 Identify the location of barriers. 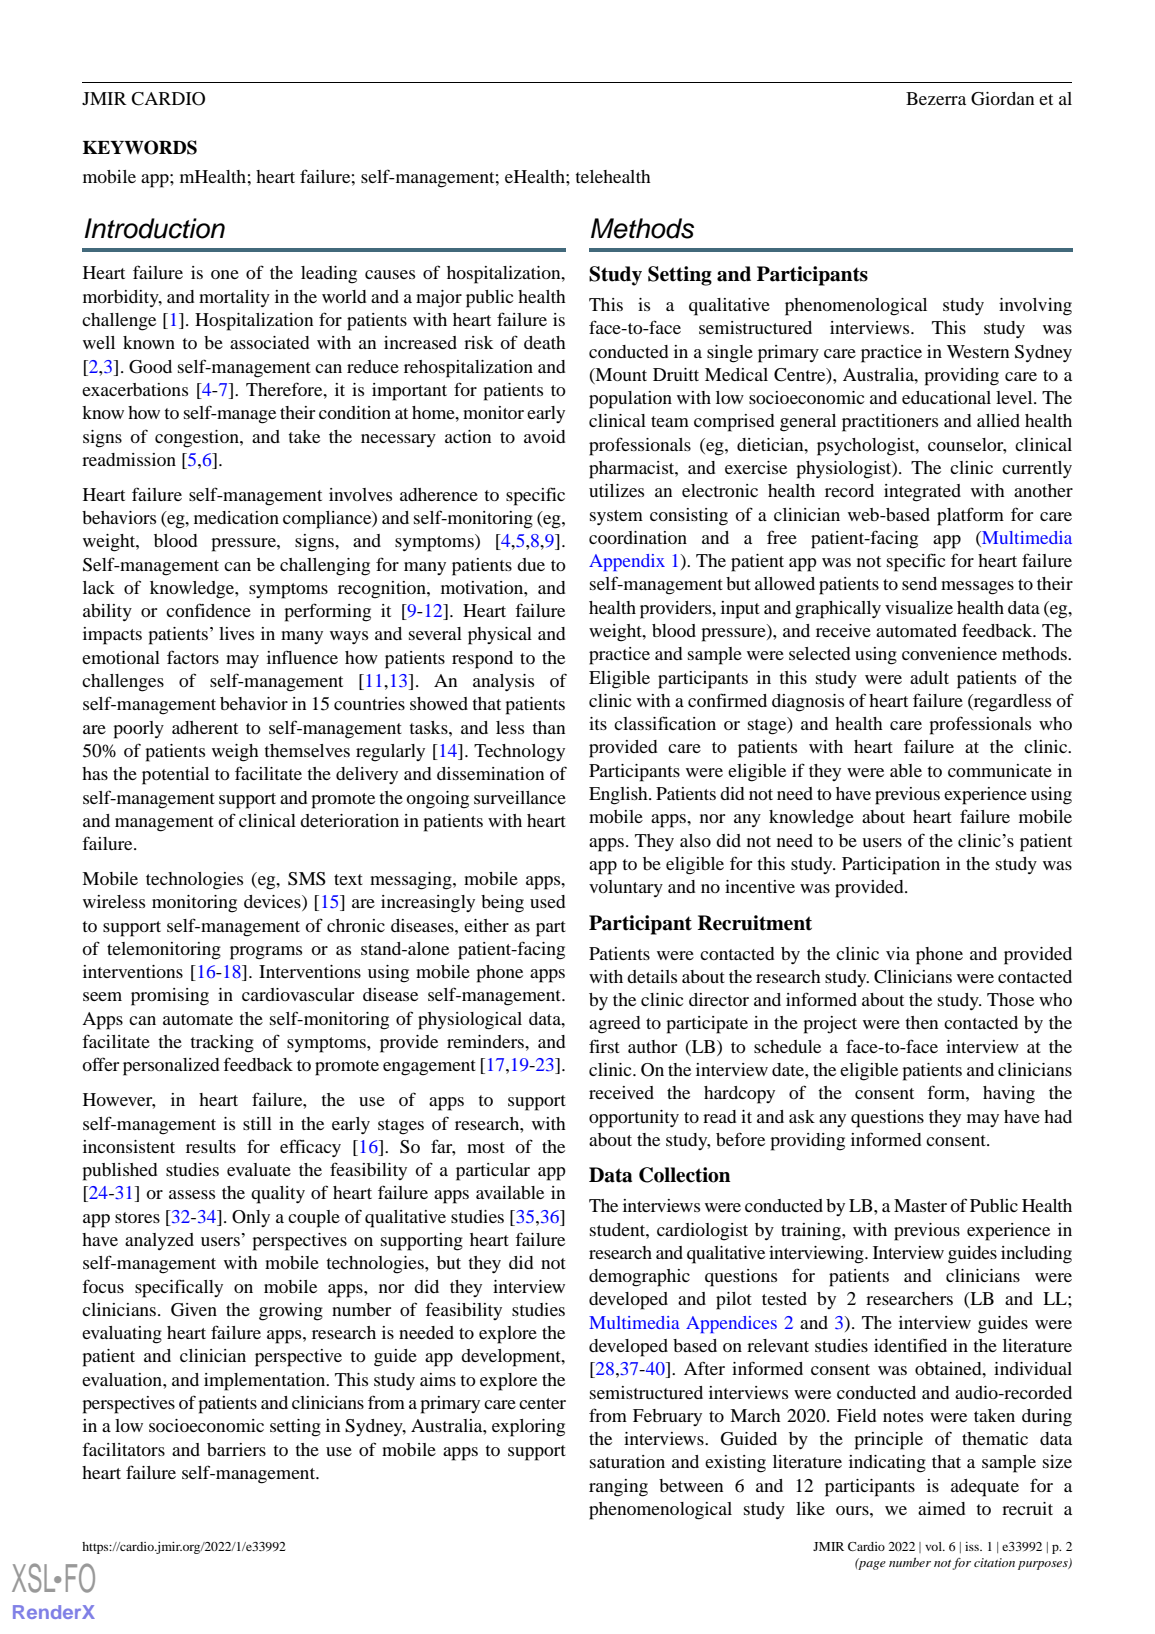
(236, 1449).
